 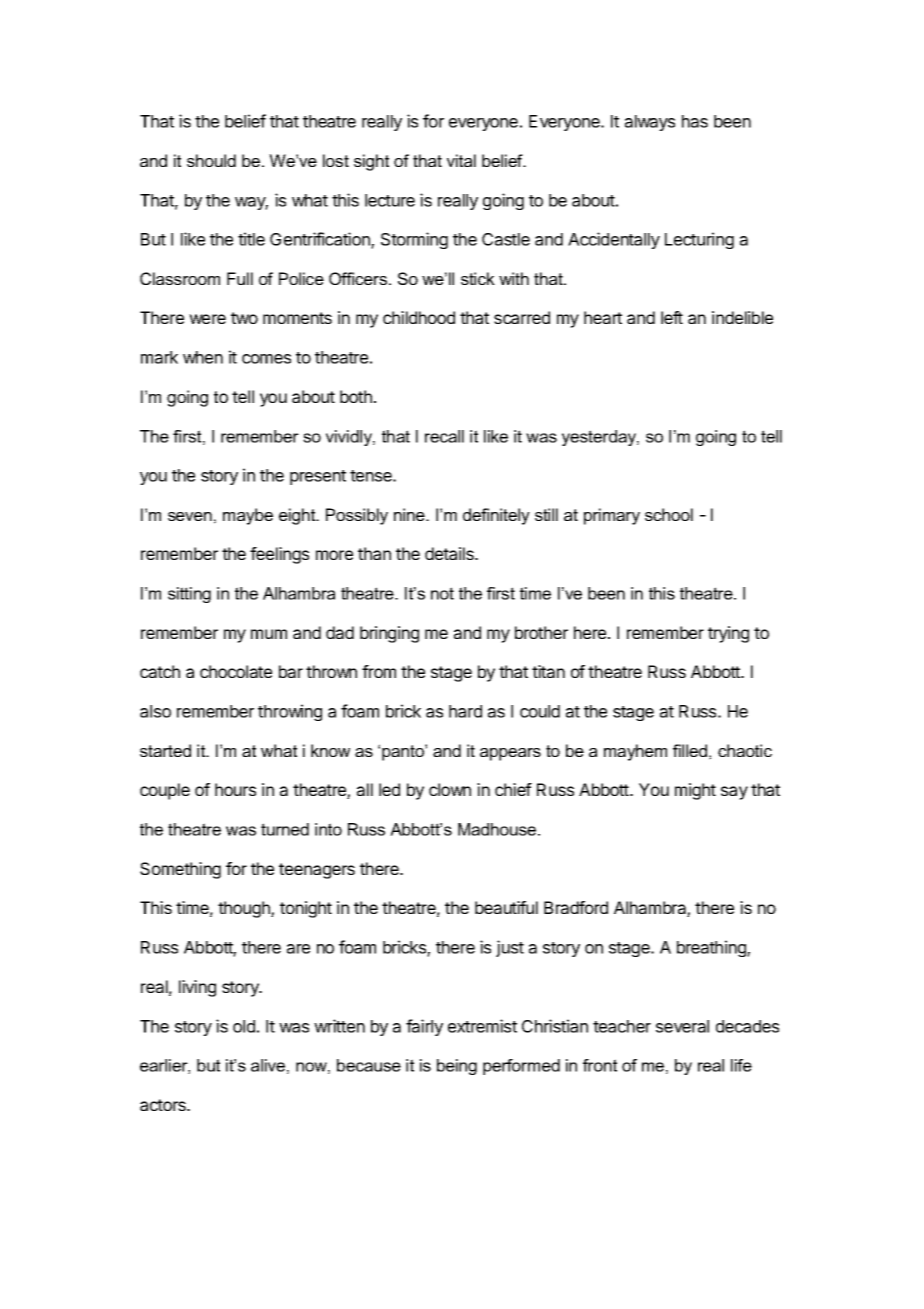 What do you see at coordinates (236, 671) in the image?
I see `chocolate` at bounding box center [236, 671].
